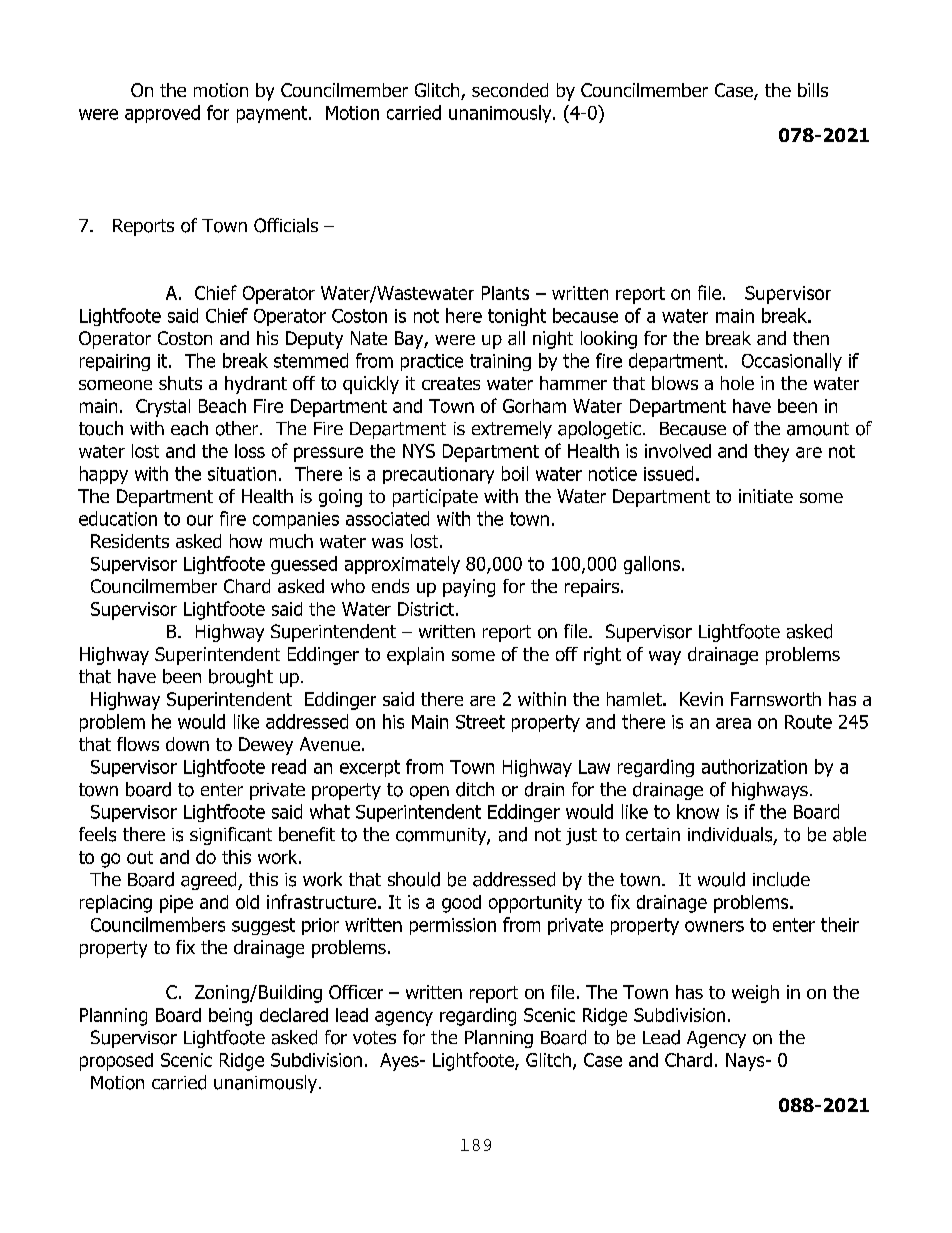  What do you see at coordinates (374, 1038) in the page?
I see `votes` at bounding box center [374, 1038].
